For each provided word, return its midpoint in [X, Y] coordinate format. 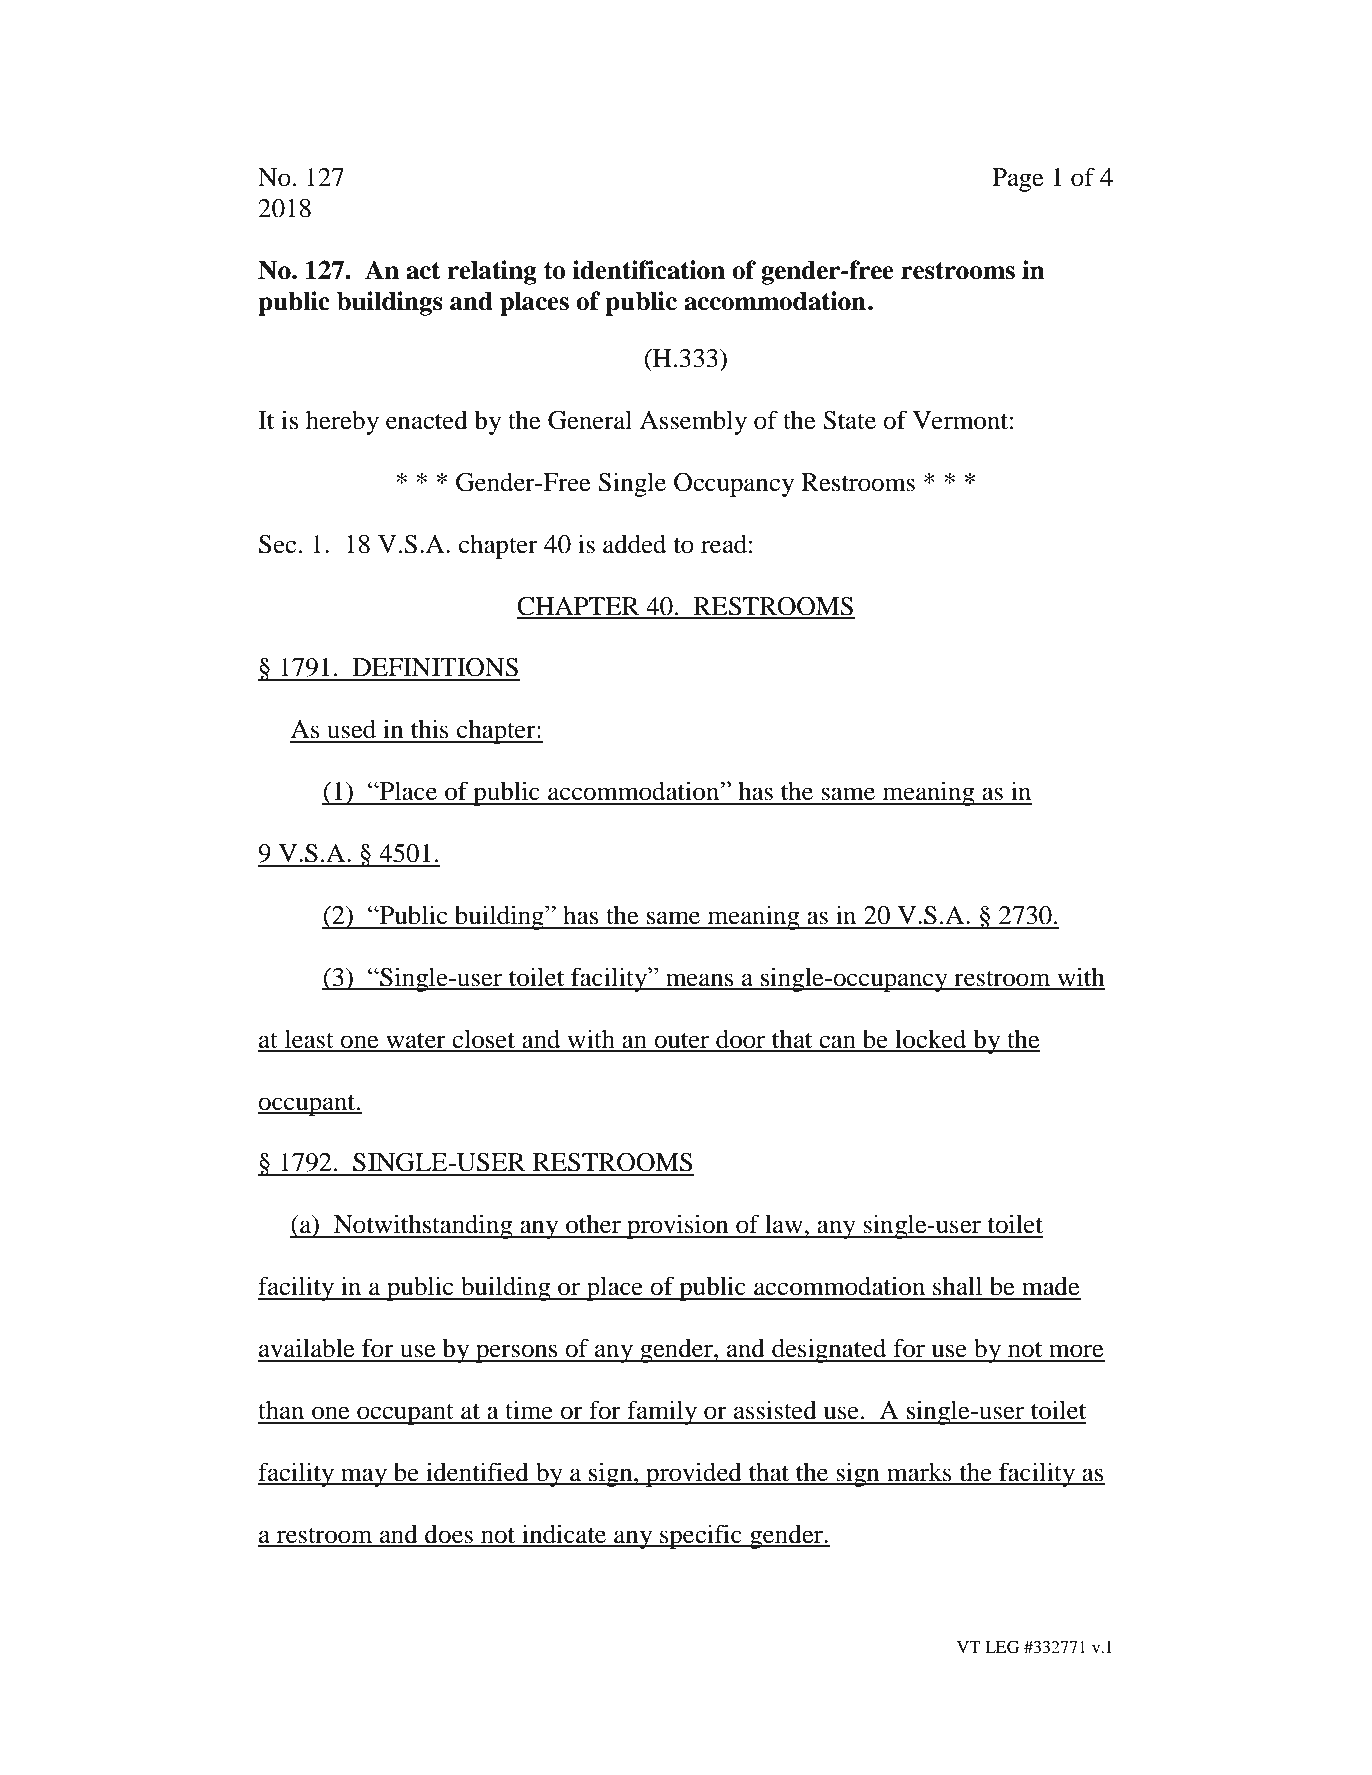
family [662, 1412]
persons [517, 1353]
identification [649, 270]
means [700, 981]
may [364, 1477]
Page [1018, 180]
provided [694, 1474]
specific [701, 1536]
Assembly [693, 422]
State [849, 420]
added [634, 544]
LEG [1002, 1647]
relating [492, 272]
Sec [277, 544]
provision [678, 1226]
